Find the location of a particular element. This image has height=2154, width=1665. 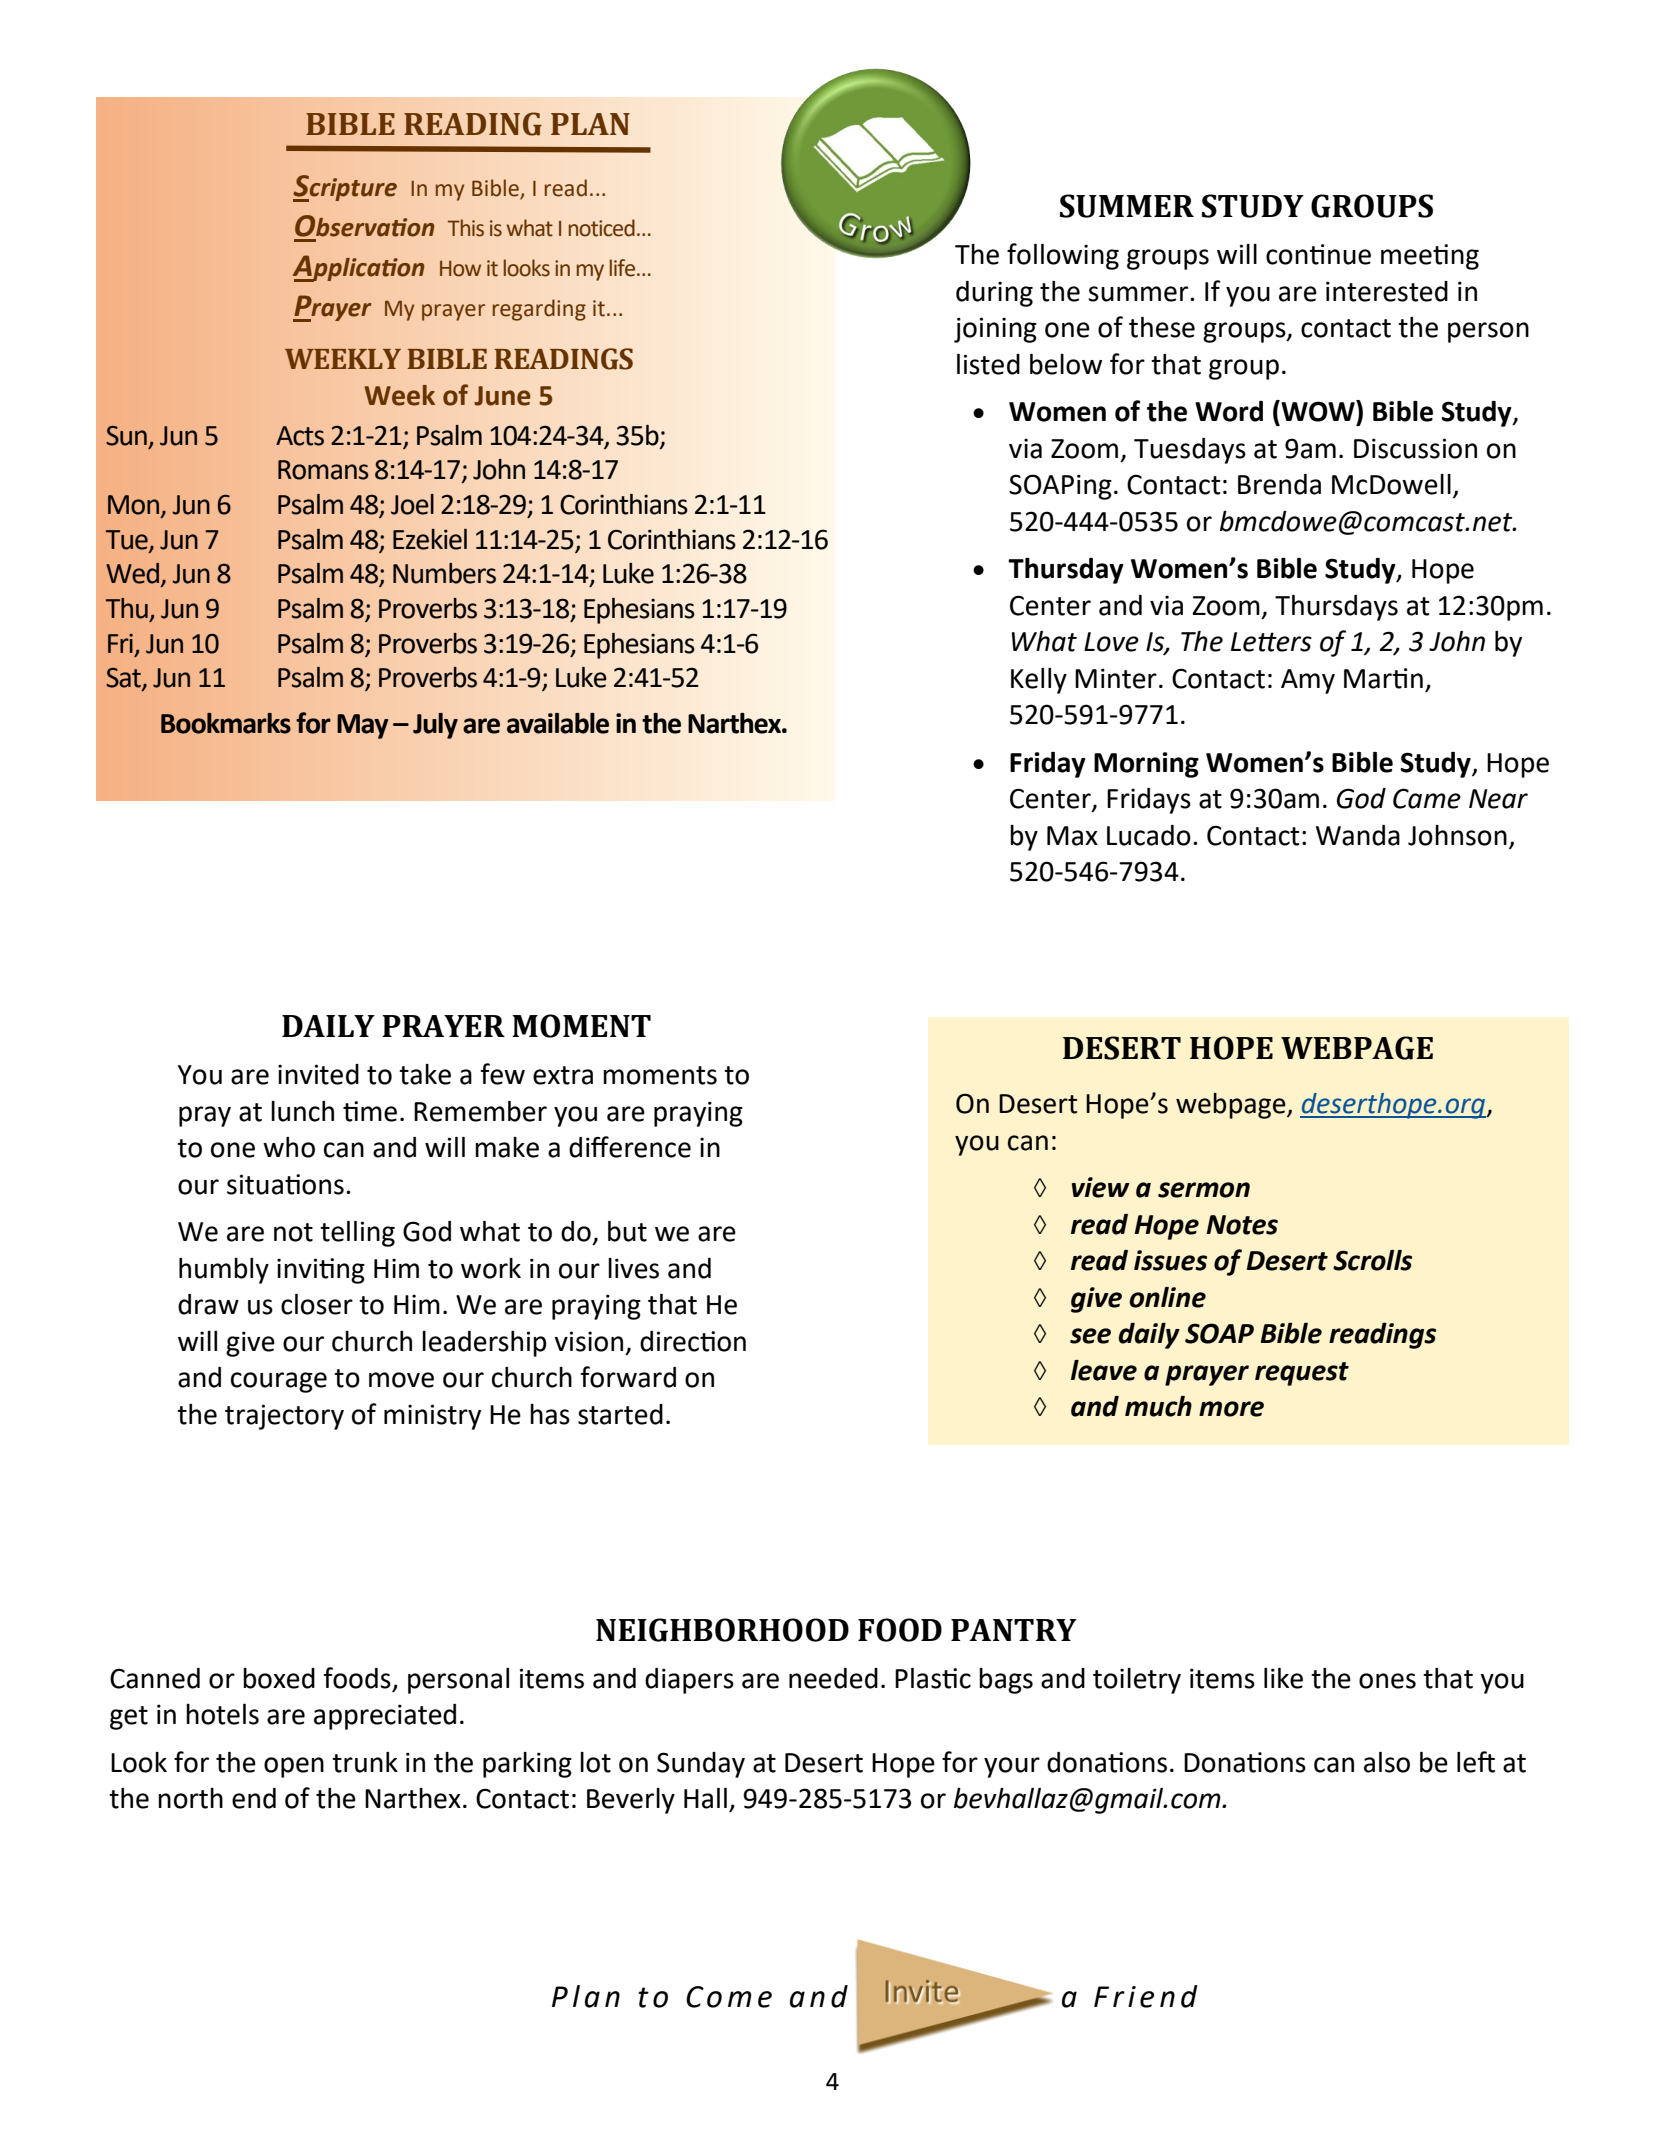

during is located at coordinates (994, 294).
